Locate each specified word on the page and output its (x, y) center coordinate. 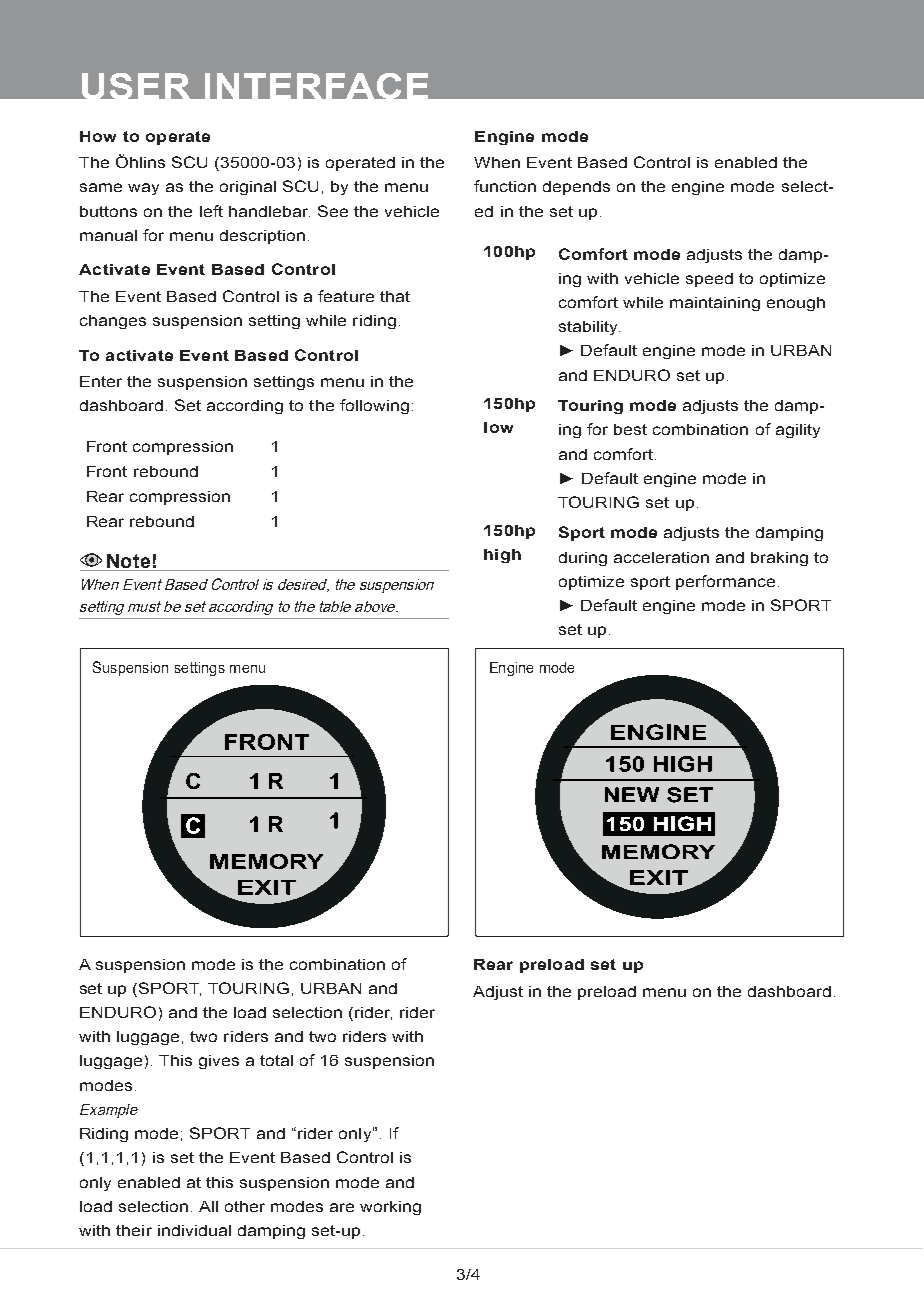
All (208, 1206)
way (143, 189)
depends (576, 188)
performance (725, 582)
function (505, 186)
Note (129, 562)
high (502, 556)
